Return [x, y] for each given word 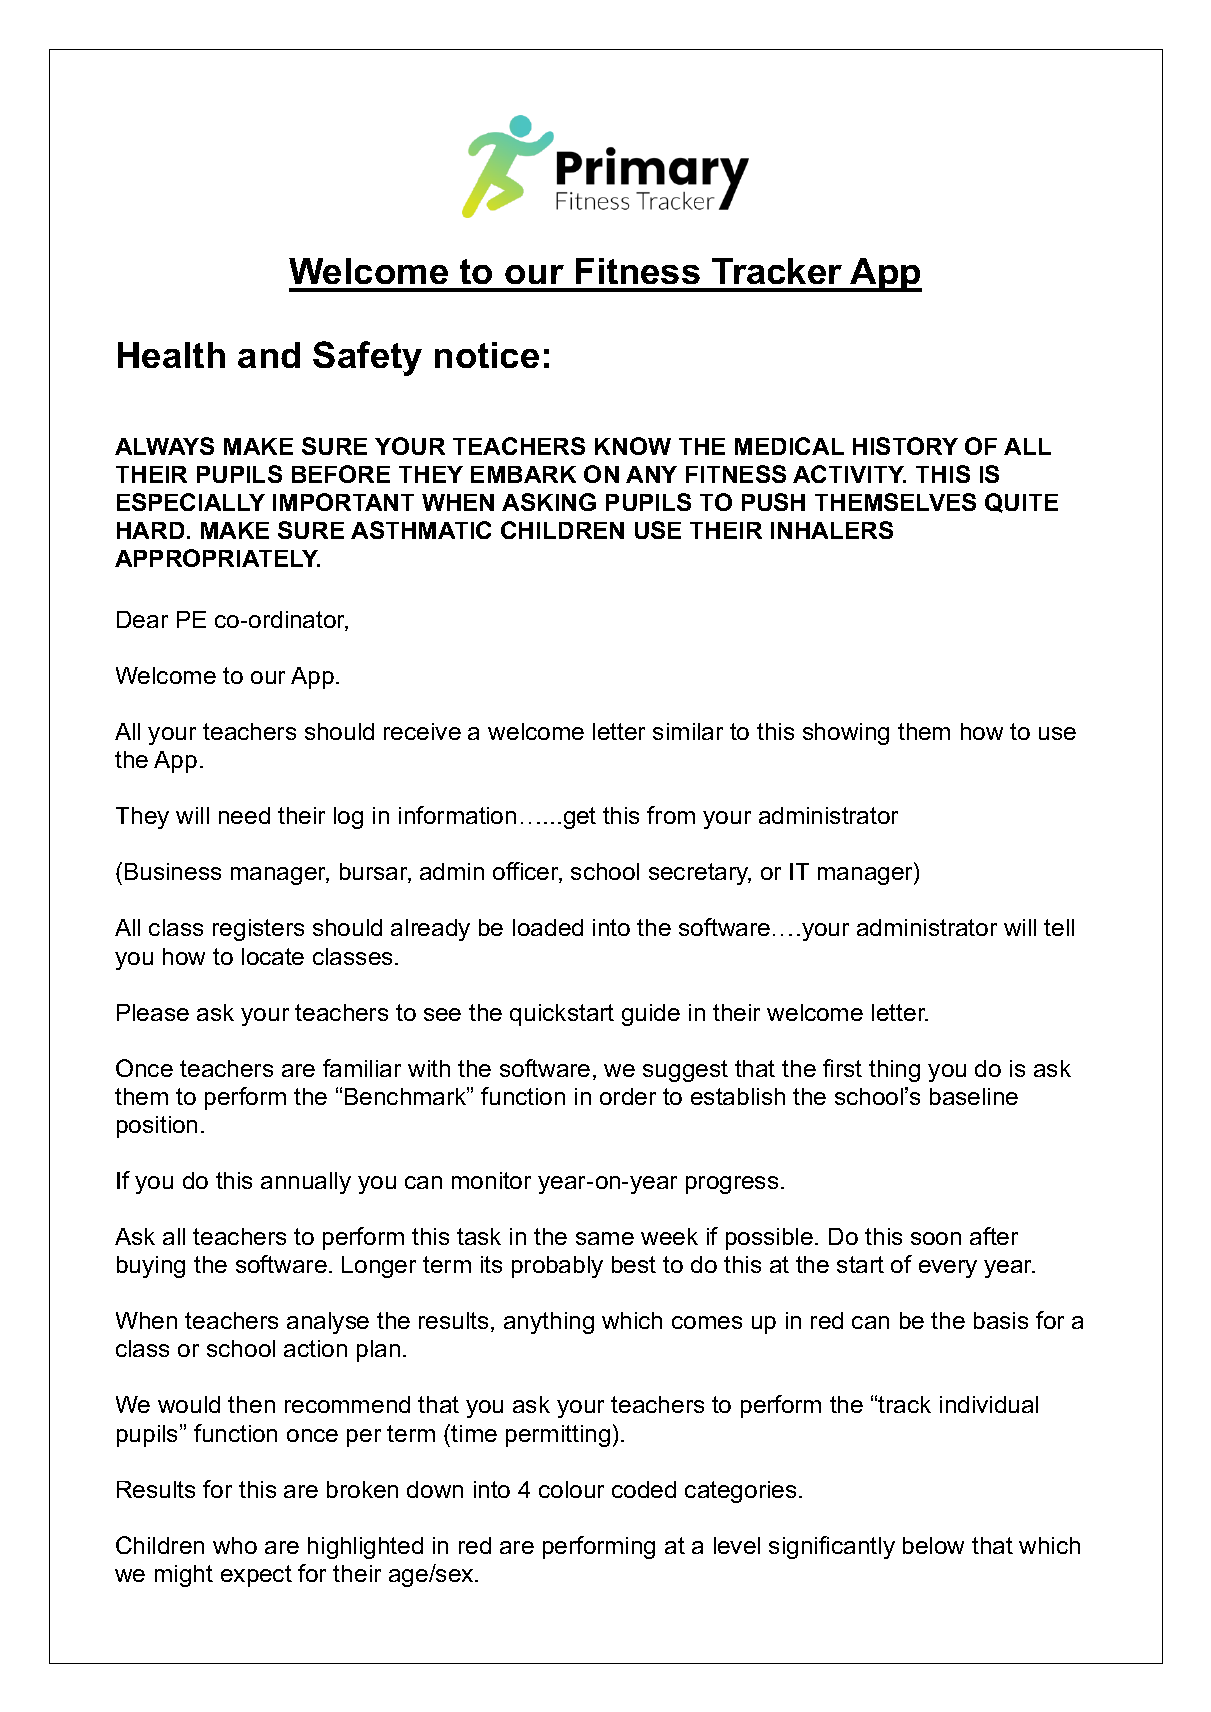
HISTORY [905, 446]
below [933, 1545]
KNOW [633, 446]
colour [571, 1489]
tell [1059, 927]
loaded [548, 927]
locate [273, 956]
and [269, 355]
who [235, 1545]
